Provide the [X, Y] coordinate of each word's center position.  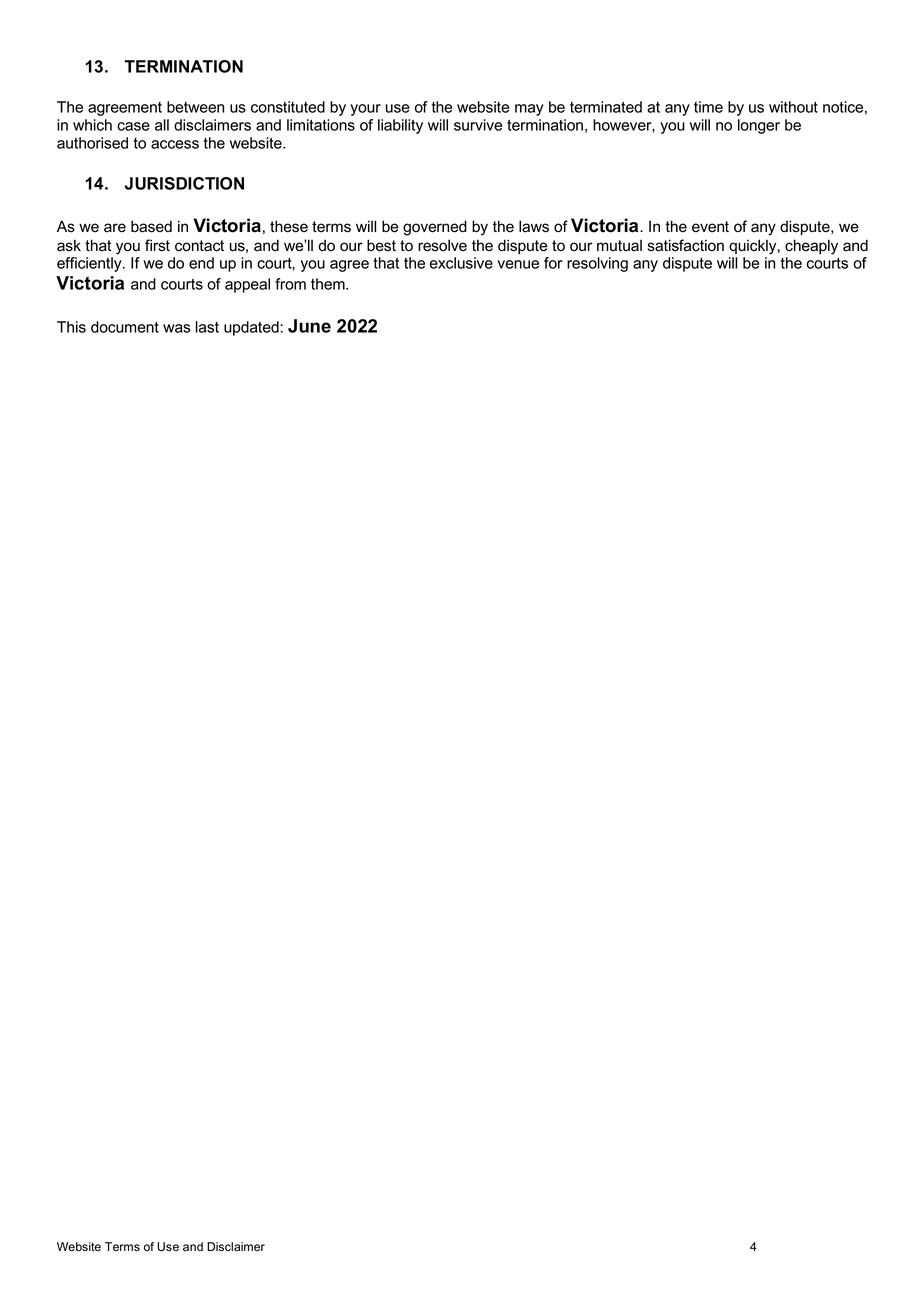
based [151, 226]
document [125, 327]
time [708, 107]
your [365, 110]
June [309, 326]
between [195, 107]
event [710, 227]
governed [435, 228]
